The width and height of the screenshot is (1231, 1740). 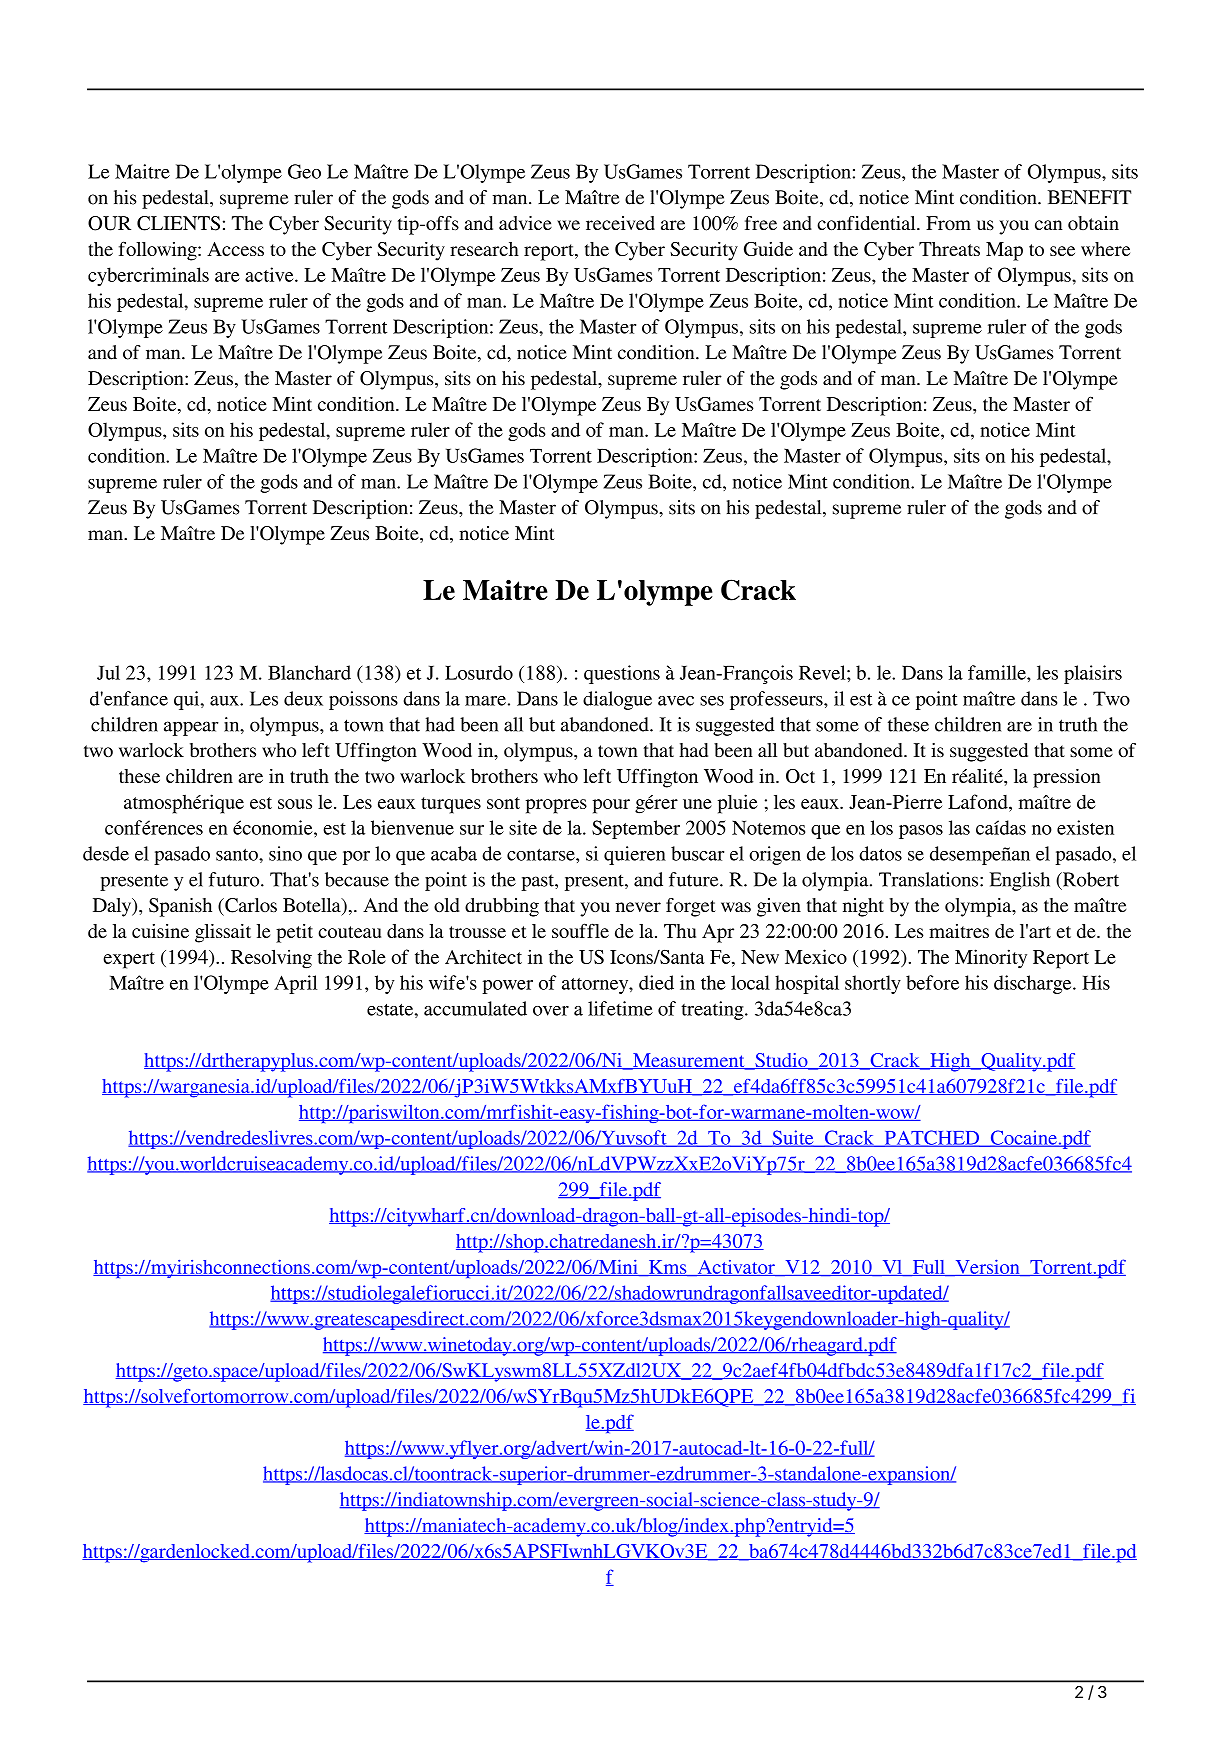 What do you see at coordinates (295, 984) in the screenshot?
I see `April` at bounding box center [295, 984].
